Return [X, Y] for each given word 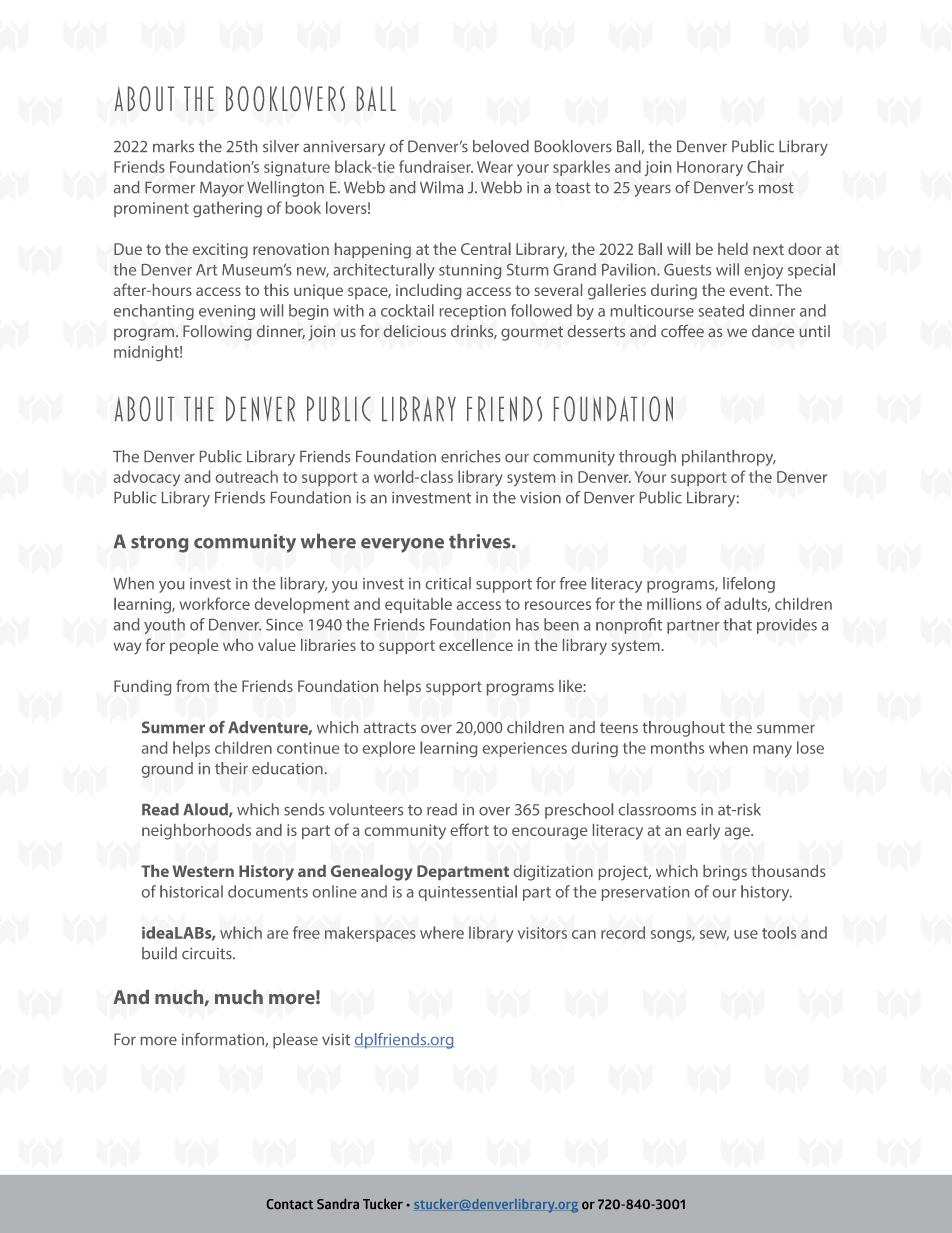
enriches [471, 456]
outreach [247, 476]
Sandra [338, 1203]
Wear [495, 167]
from [192, 686]
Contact [290, 1204]
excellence [476, 645]
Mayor [222, 189]
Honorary [710, 168]
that [737, 624]
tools [779, 932]
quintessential [468, 893]
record [623, 932]
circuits [208, 954]
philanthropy [729, 458]
